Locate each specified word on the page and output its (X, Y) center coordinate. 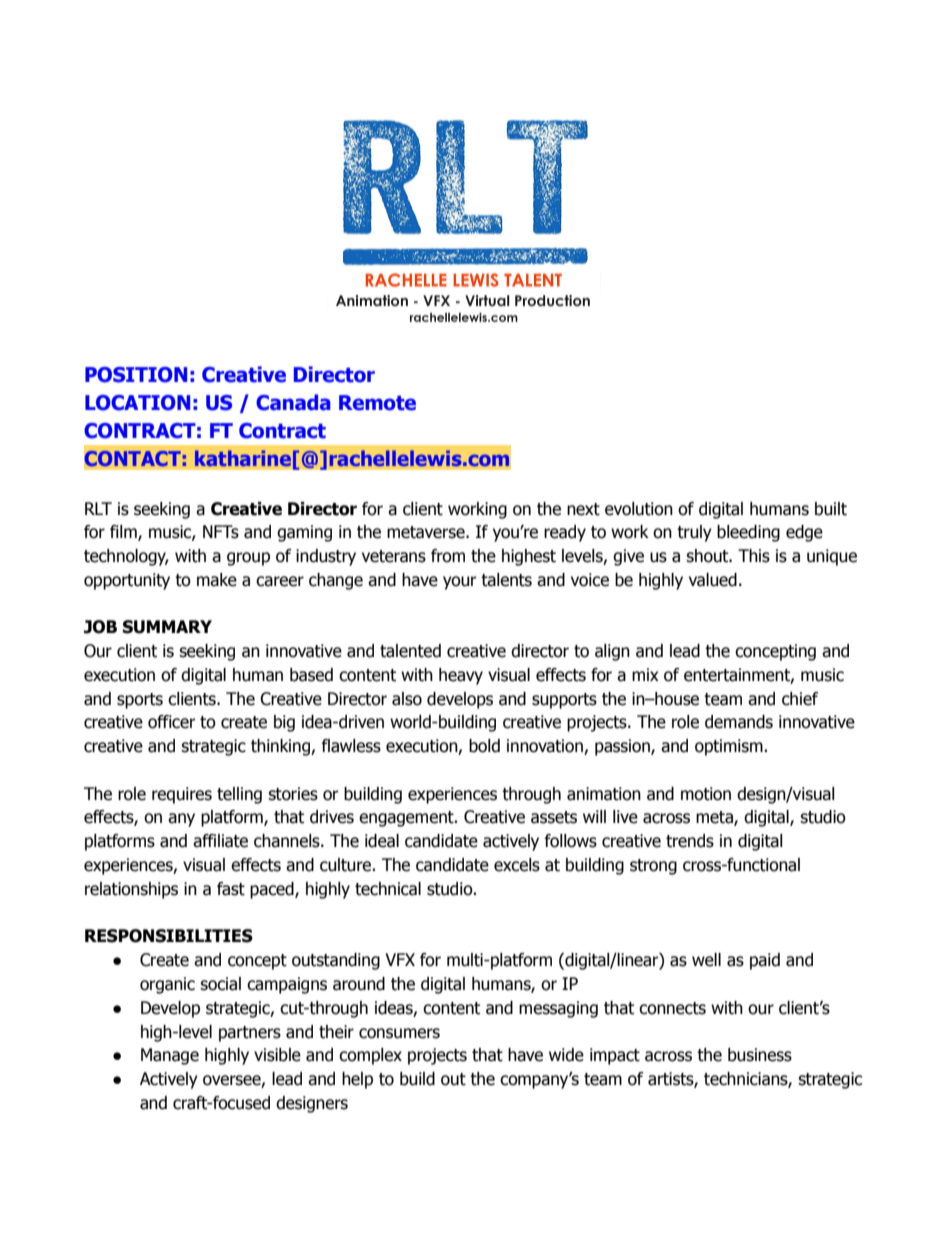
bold (484, 746)
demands (739, 722)
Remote (377, 403)
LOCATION (137, 403)
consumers (399, 1033)
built (831, 509)
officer (172, 722)
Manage (170, 1056)
